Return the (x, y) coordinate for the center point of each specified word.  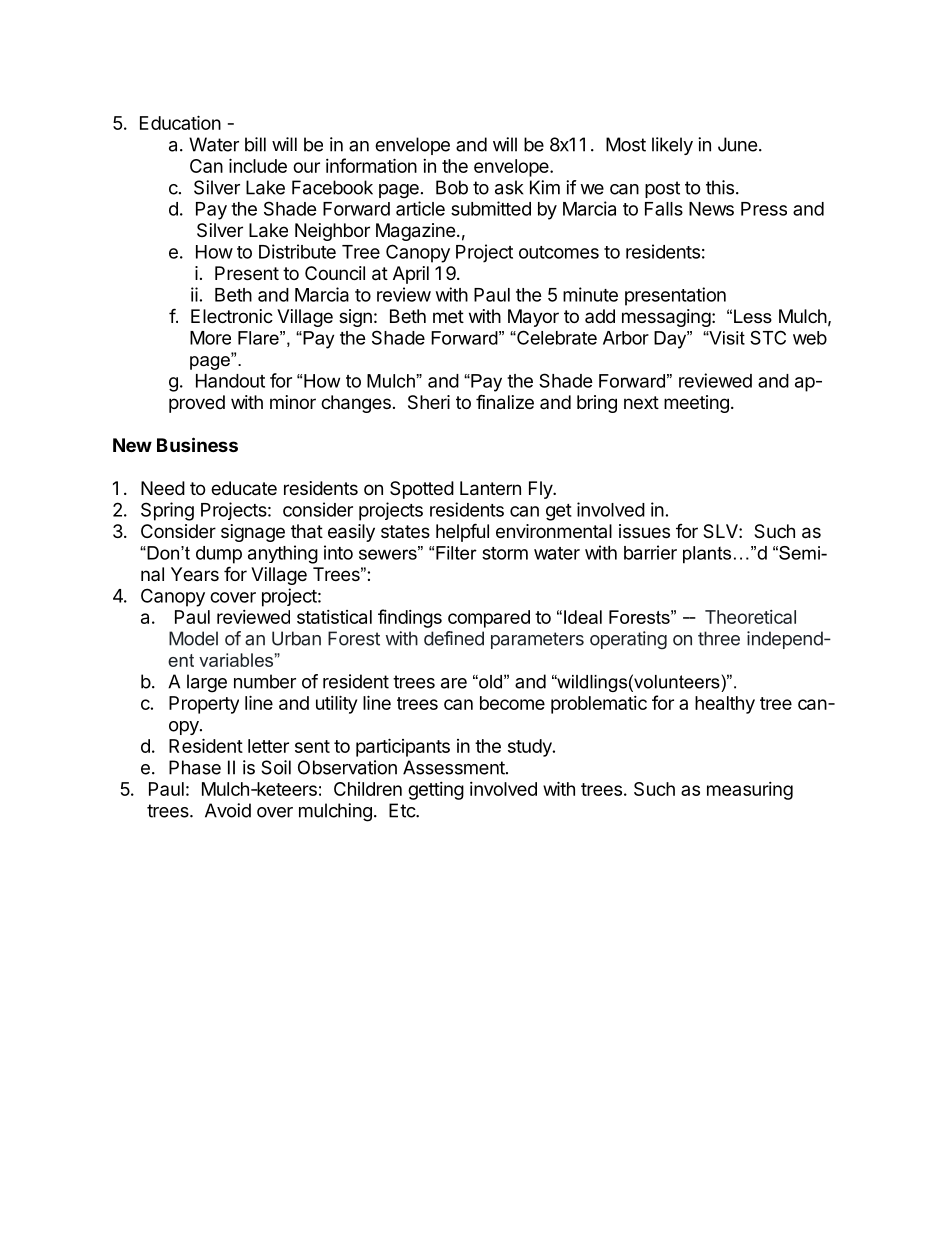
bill (255, 144)
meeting (696, 404)
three (719, 638)
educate (244, 488)
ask (509, 187)
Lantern (490, 488)
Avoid (228, 810)
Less (753, 316)
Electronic (232, 316)
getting (436, 791)
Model (193, 638)
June (737, 144)
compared (489, 619)
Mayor (533, 318)
